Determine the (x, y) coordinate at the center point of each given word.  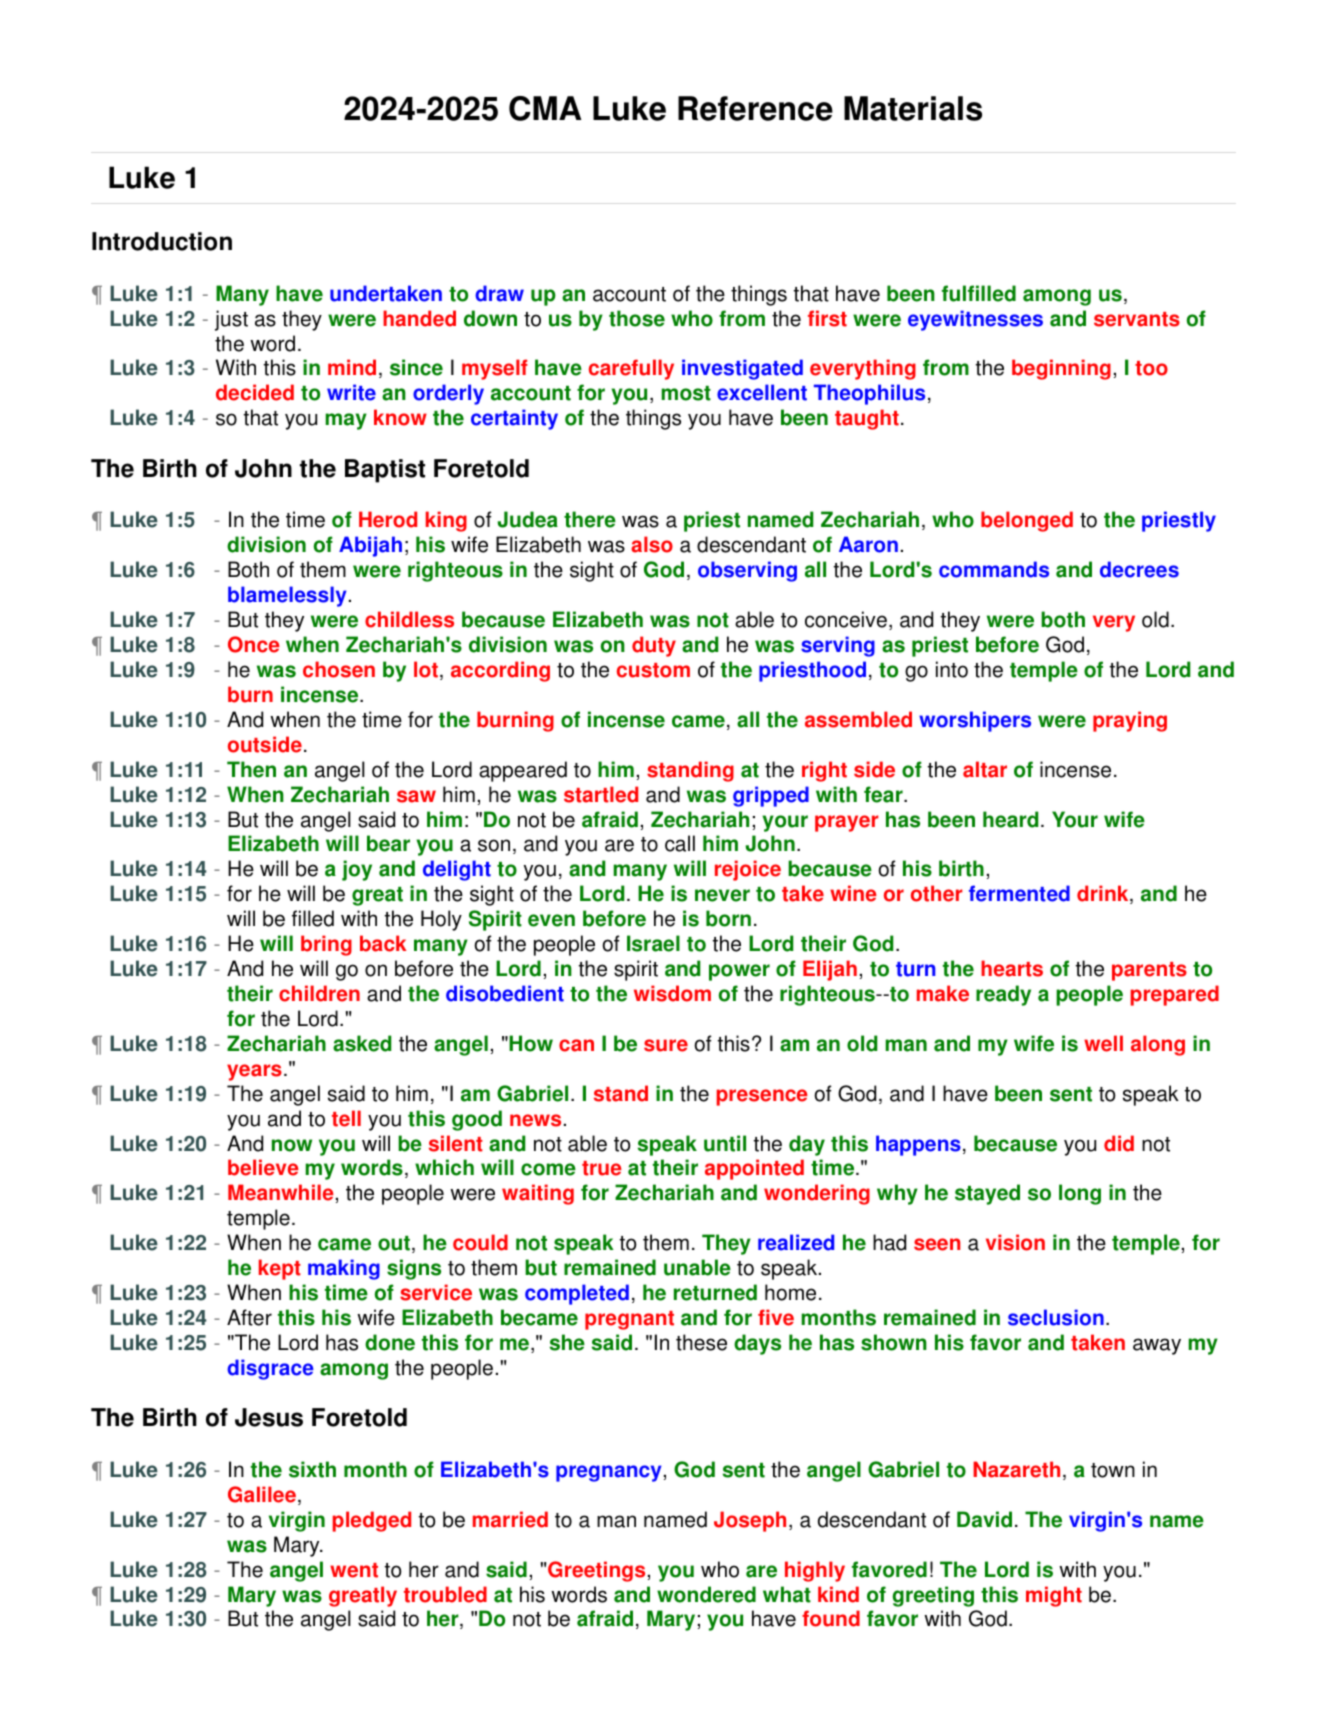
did (1119, 1143)
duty (654, 646)
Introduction (162, 241)
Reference (755, 108)
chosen (339, 669)
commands (994, 569)
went (354, 1570)
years (254, 1072)
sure (666, 1045)
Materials (913, 108)
